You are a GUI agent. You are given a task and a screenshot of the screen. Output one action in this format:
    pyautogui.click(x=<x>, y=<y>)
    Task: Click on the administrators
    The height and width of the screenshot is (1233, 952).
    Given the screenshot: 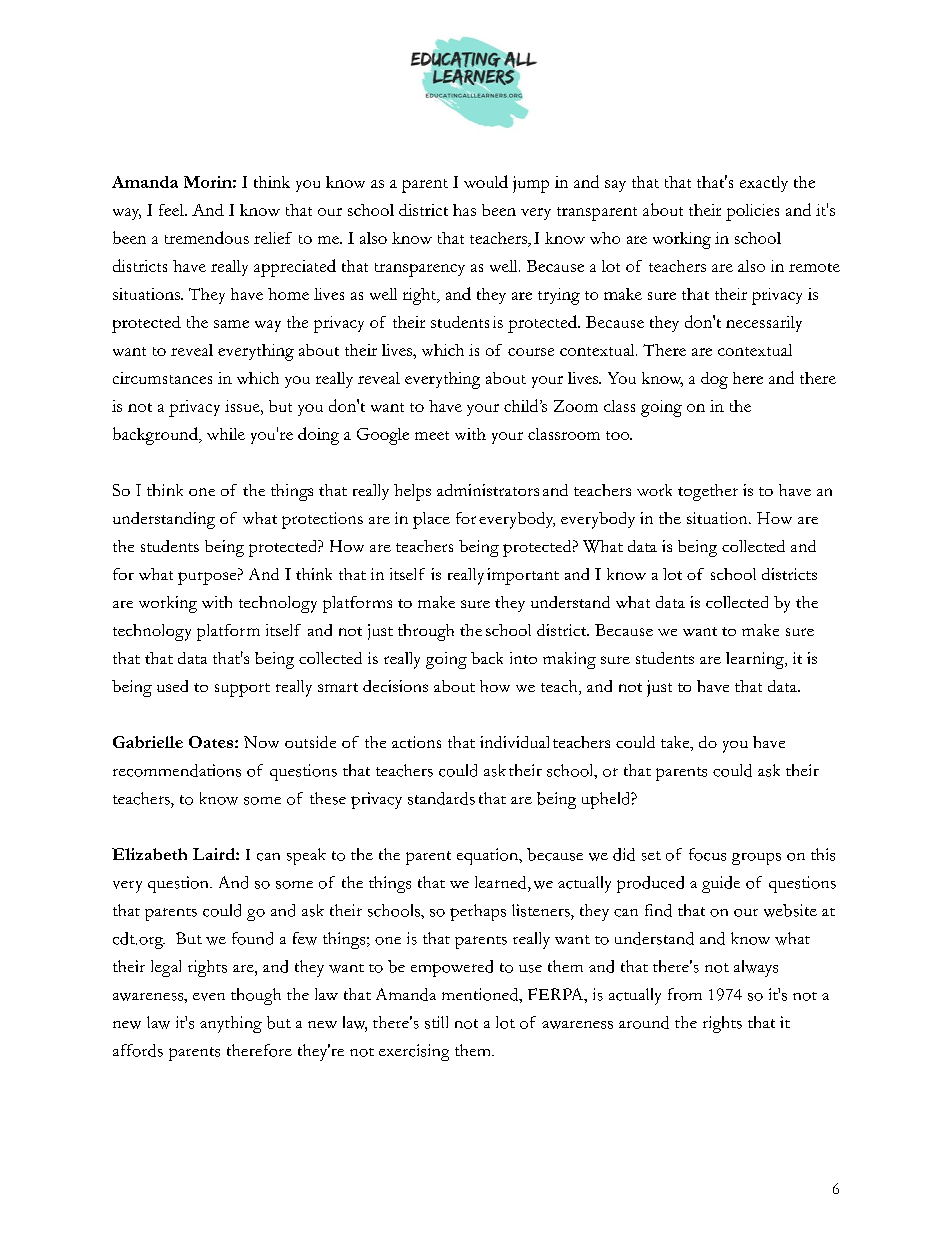 What is the action you would take?
    pyautogui.click(x=488, y=490)
